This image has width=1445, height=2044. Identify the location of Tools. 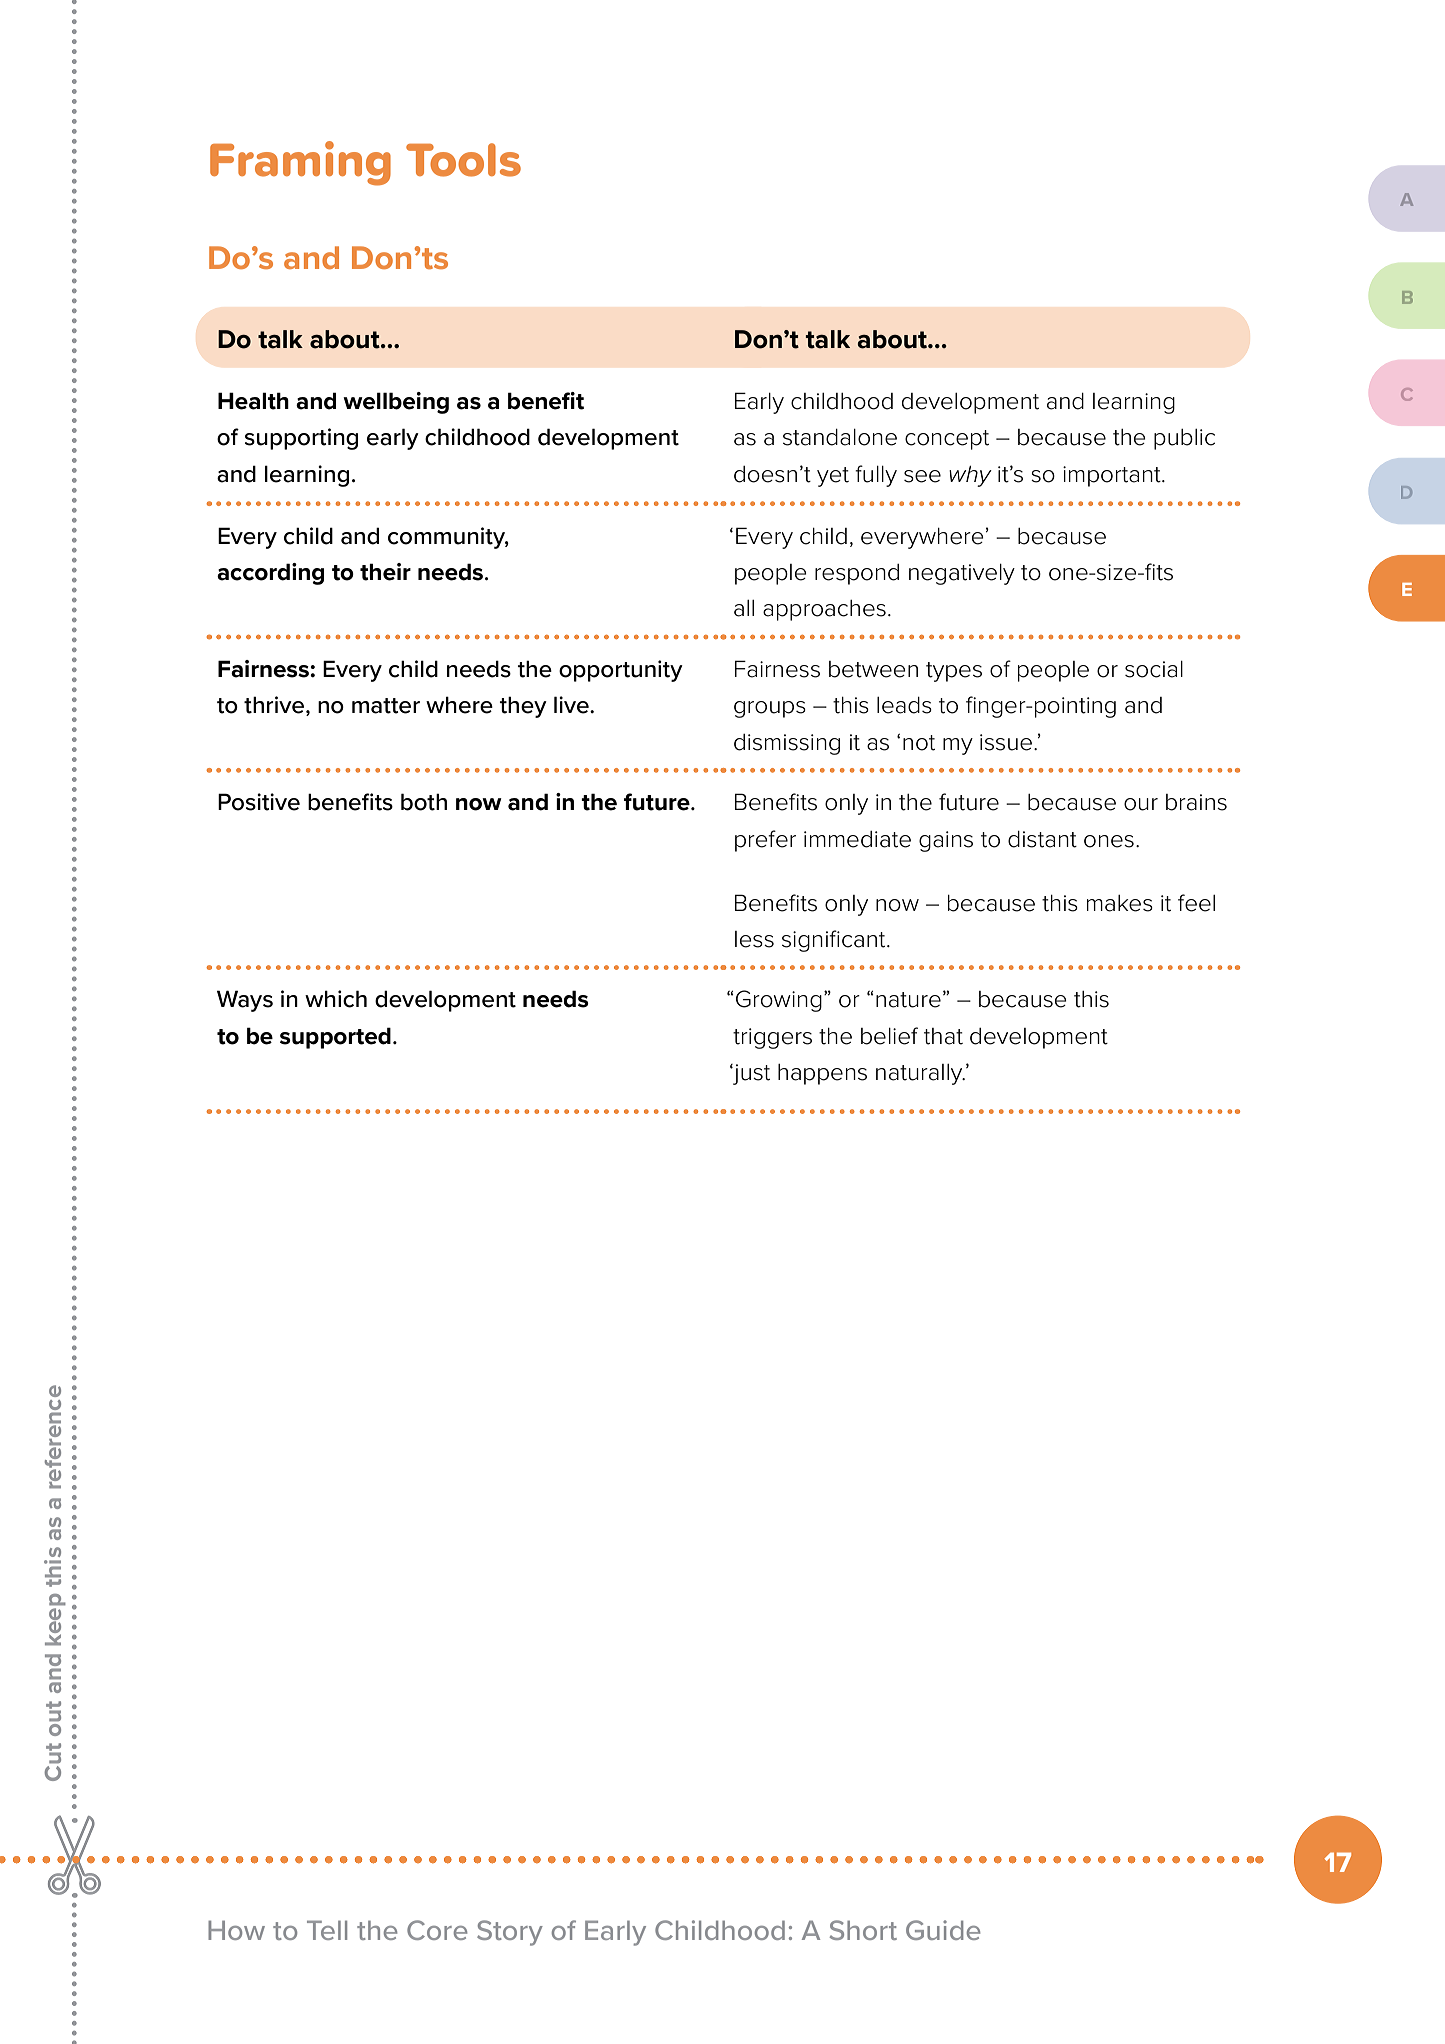
(463, 160).
